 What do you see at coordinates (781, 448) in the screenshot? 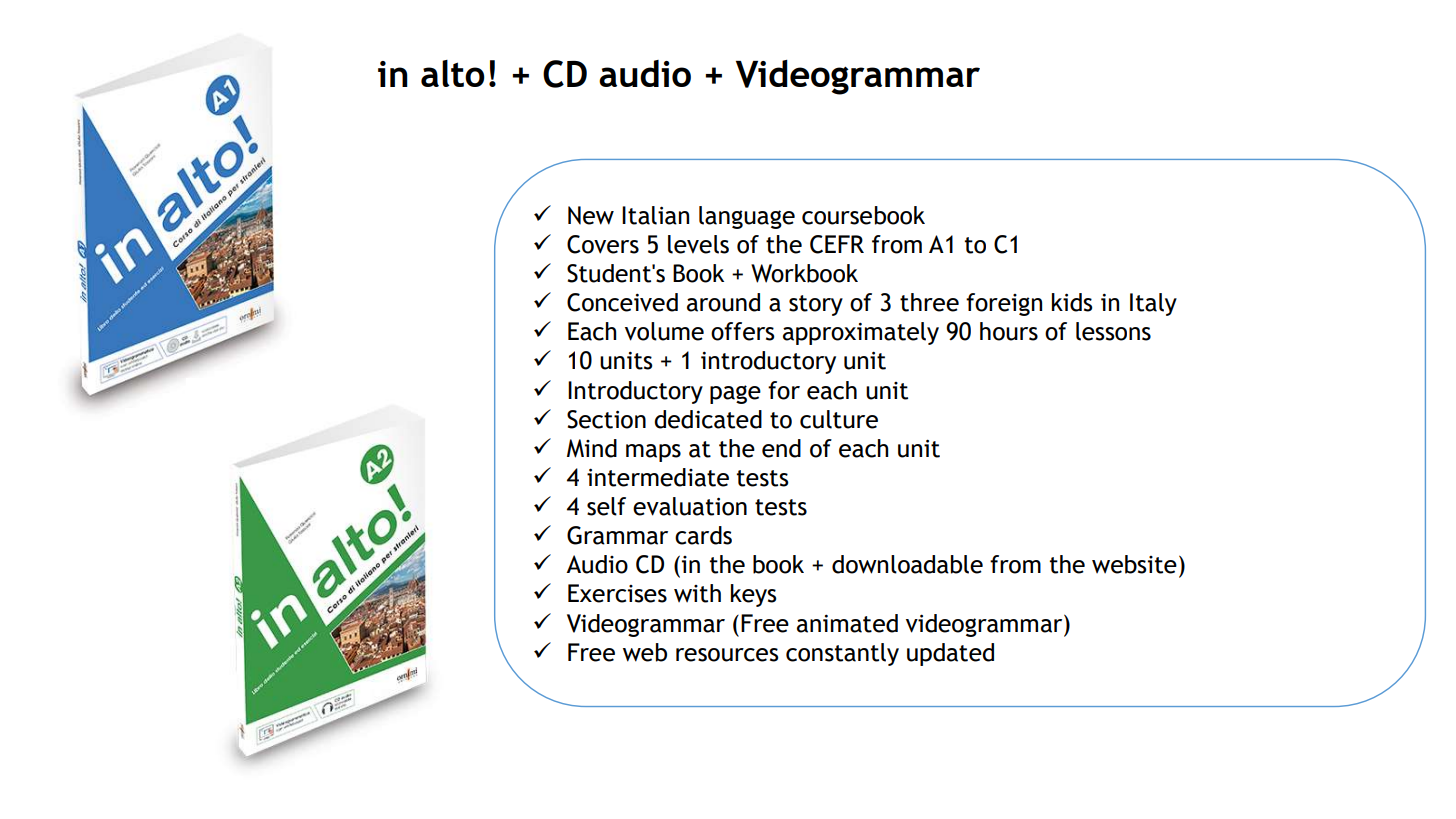
I see `end` at bounding box center [781, 448].
